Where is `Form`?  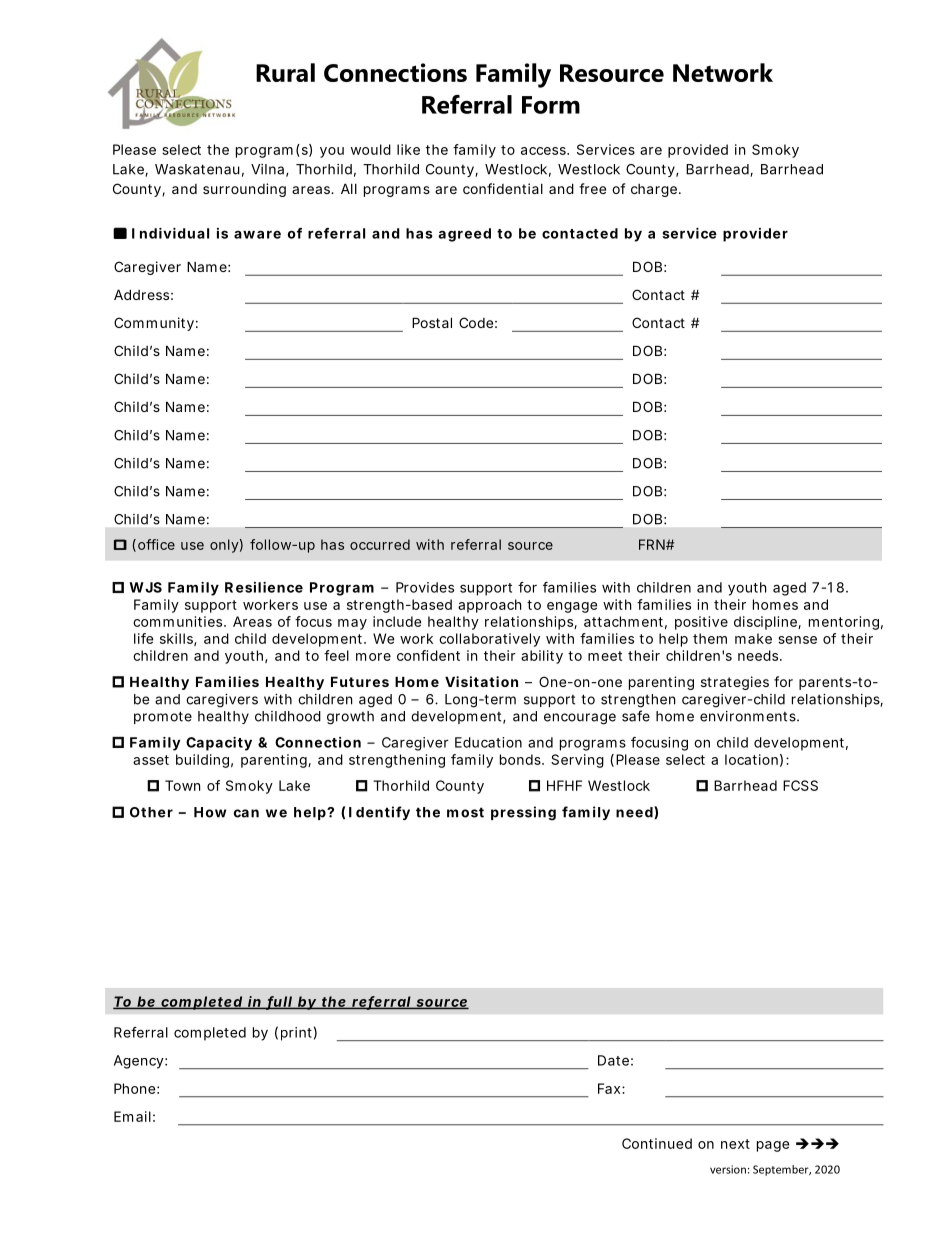
Form is located at coordinates (551, 105).
